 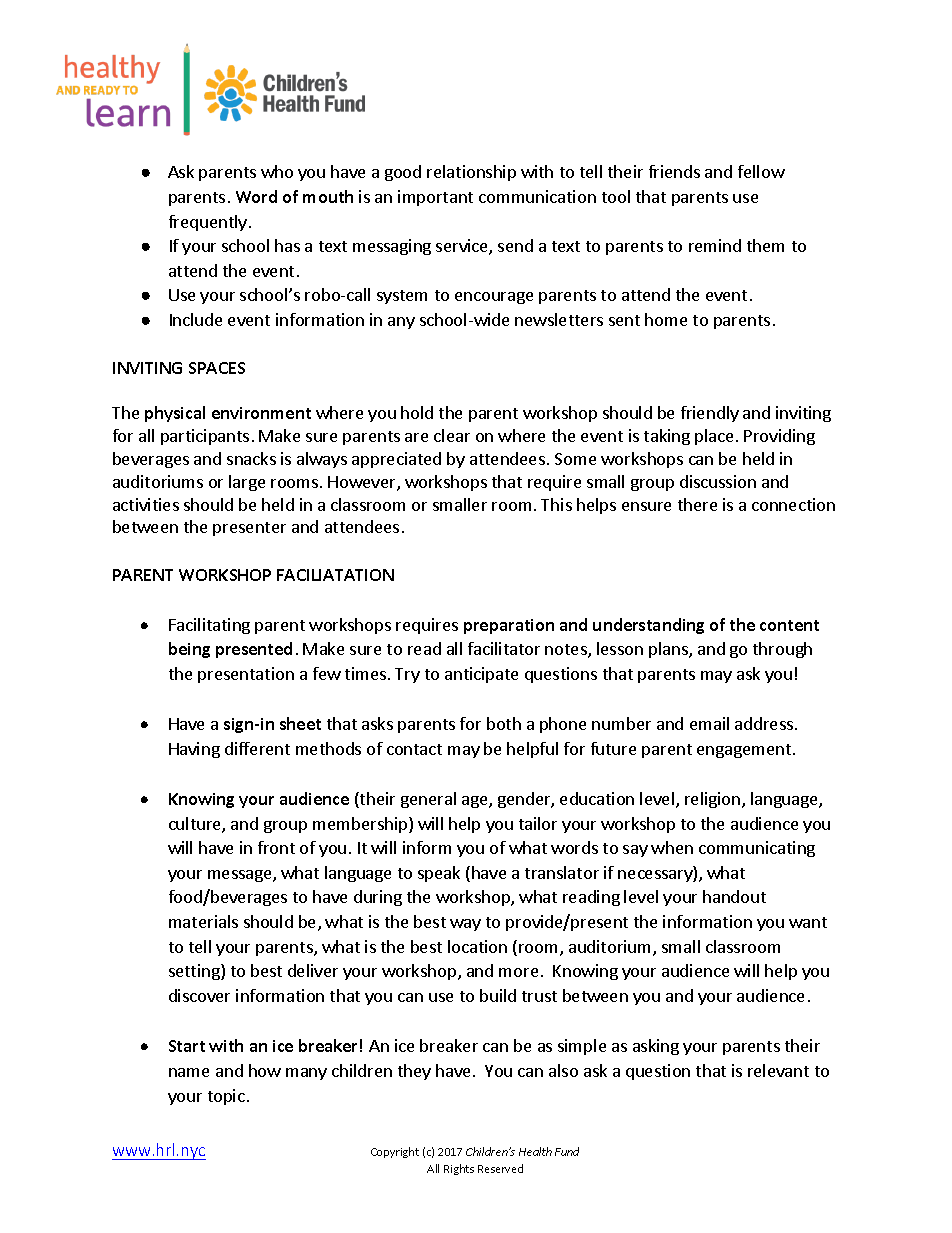 I want to click on being, so click(x=189, y=650).
